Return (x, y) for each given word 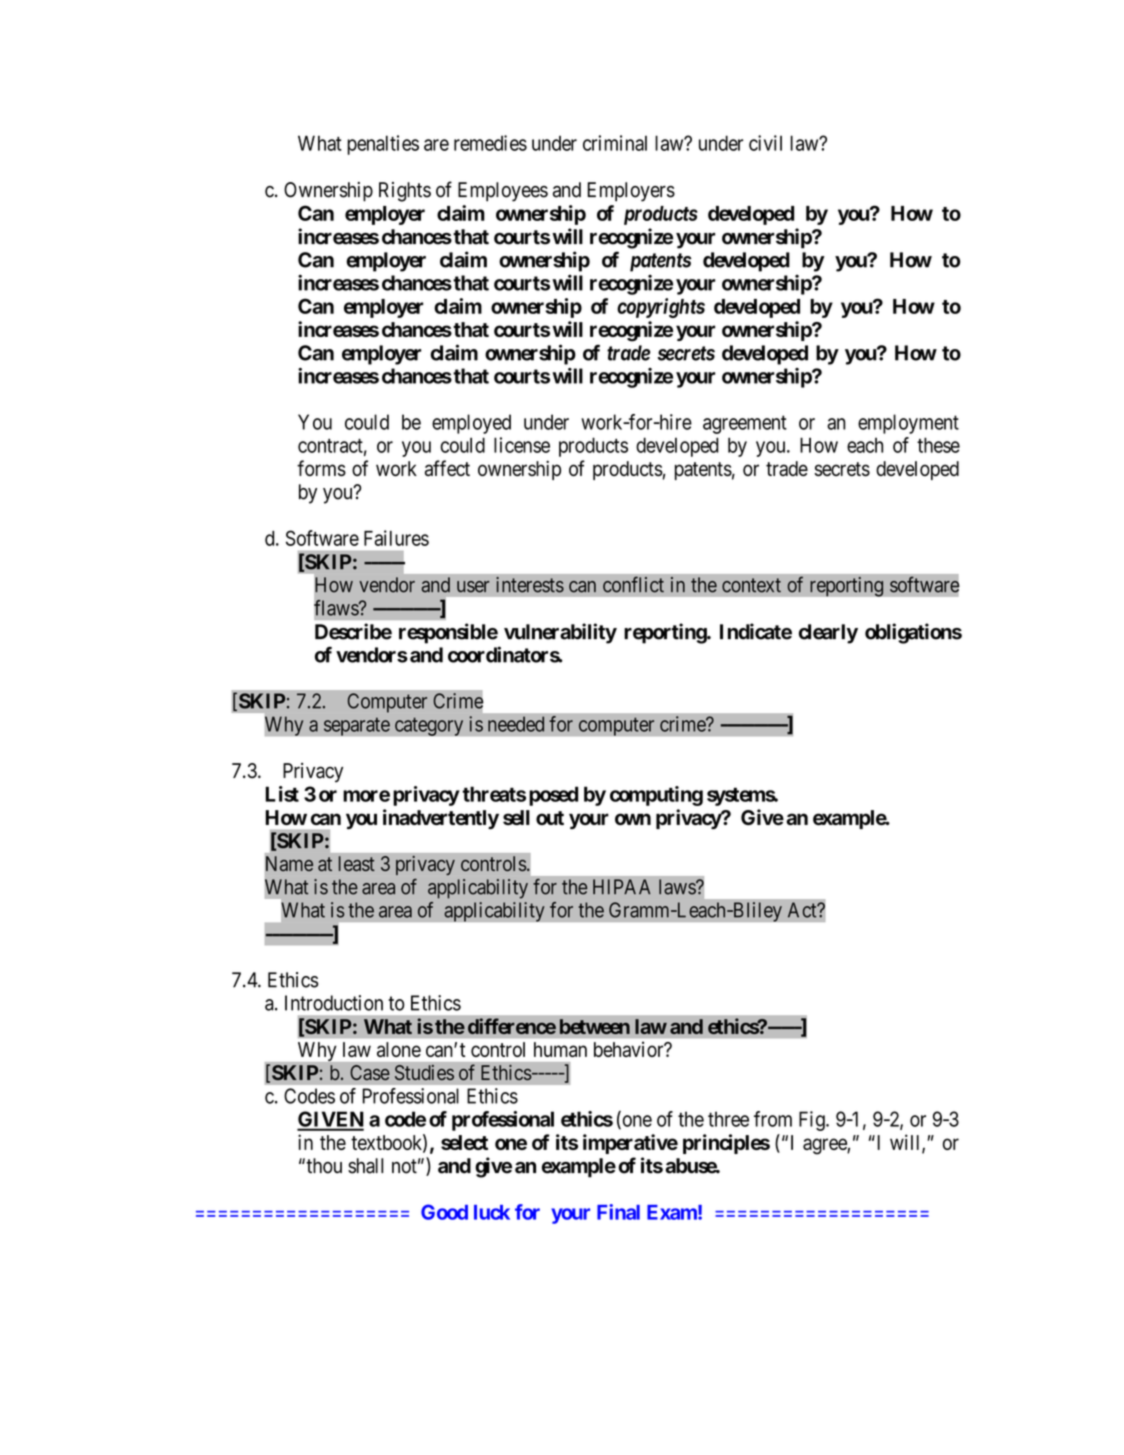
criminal (615, 143)
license (522, 445)
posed (553, 796)
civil (765, 143)
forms (321, 468)
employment (908, 424)
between (595, 1026)
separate (357, 726)
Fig (813, 1121)
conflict (633, 584)
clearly (828, 634)
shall (365, 1166)
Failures (396, 538)
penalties (383, 145)
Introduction (334, 1003)
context (751, 585)
